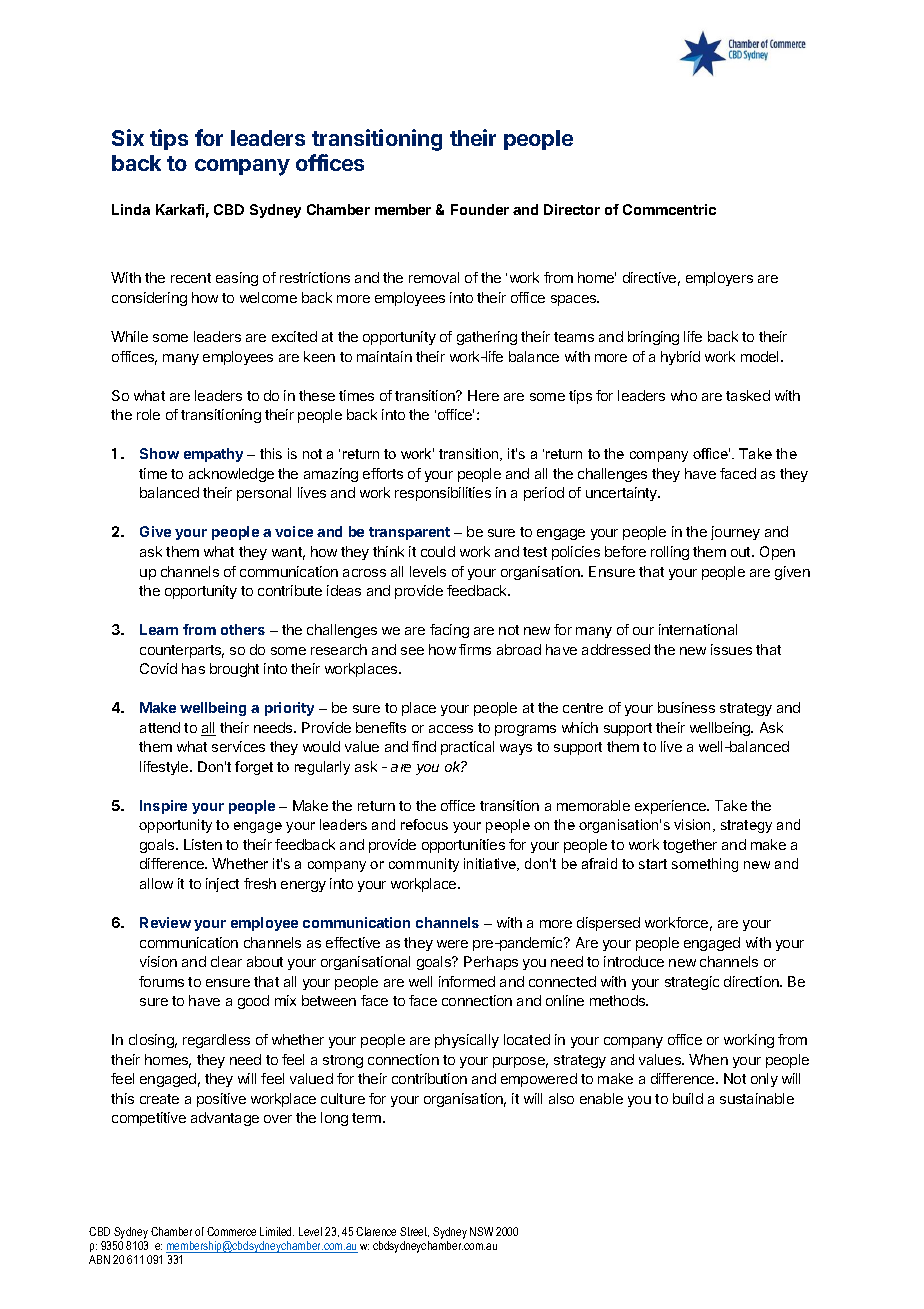 The width and height of the image is (924, 1309). What do you see at coordinates (409, 533) in the image?
I see `transparent` at bounding box center [409, 533].
